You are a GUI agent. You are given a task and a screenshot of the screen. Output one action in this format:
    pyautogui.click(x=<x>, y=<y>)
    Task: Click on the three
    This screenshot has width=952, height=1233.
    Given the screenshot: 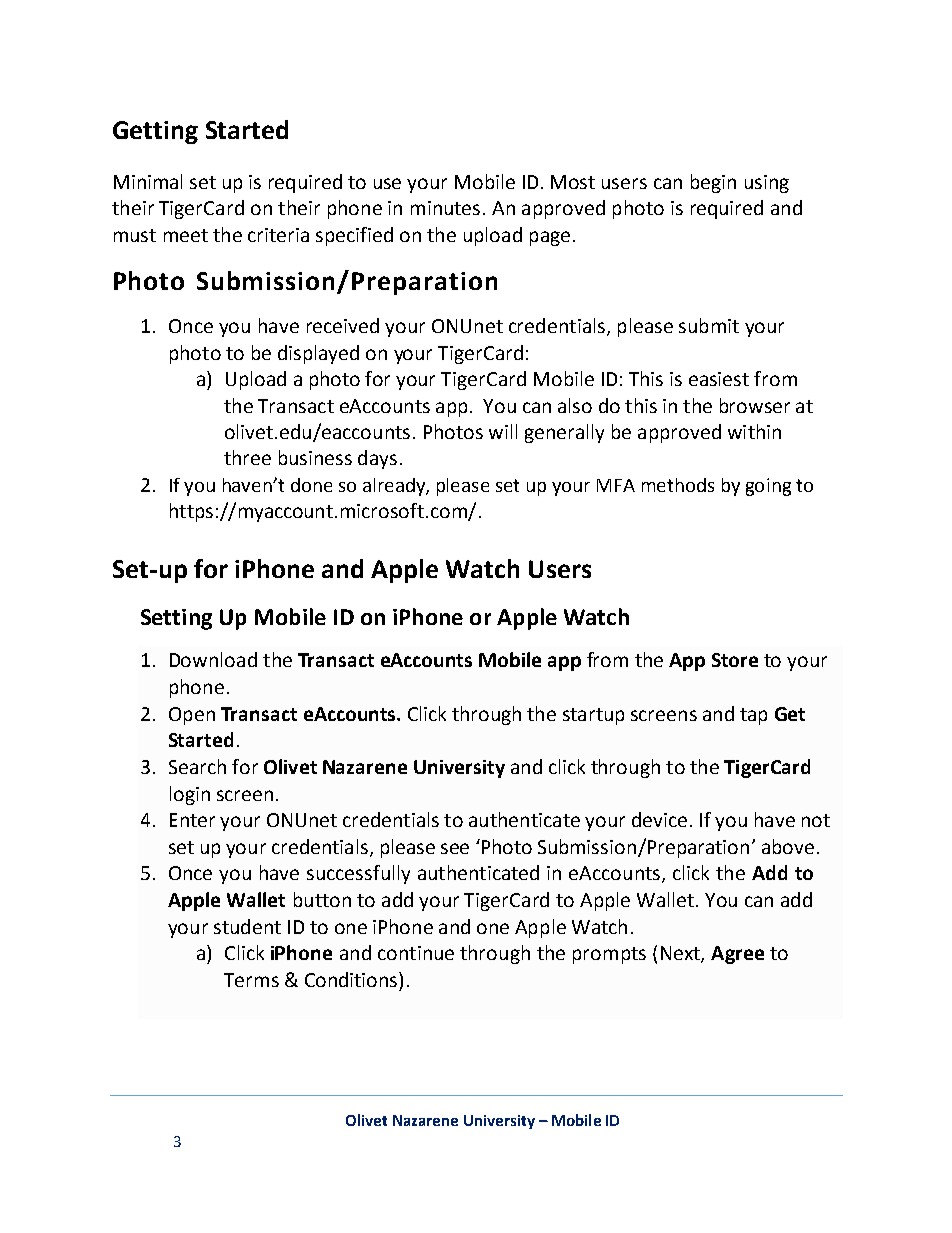 What is the action you would take?
    pyautogui.click(x=247, y=457)
